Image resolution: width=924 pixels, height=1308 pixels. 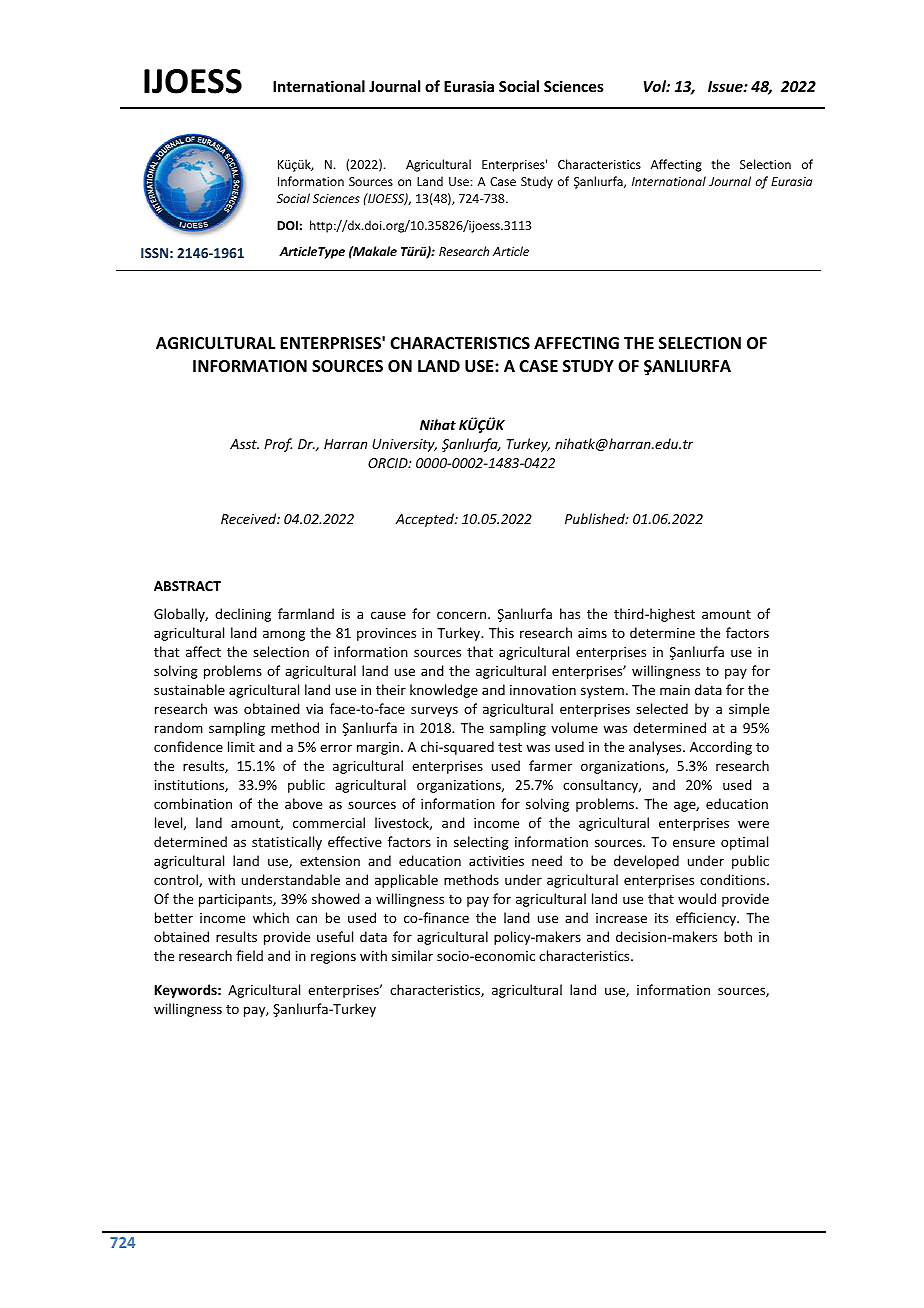 What do you see at coordinates (596, 518) in the image?
I see `Published` at bounding box center [596, 518].
